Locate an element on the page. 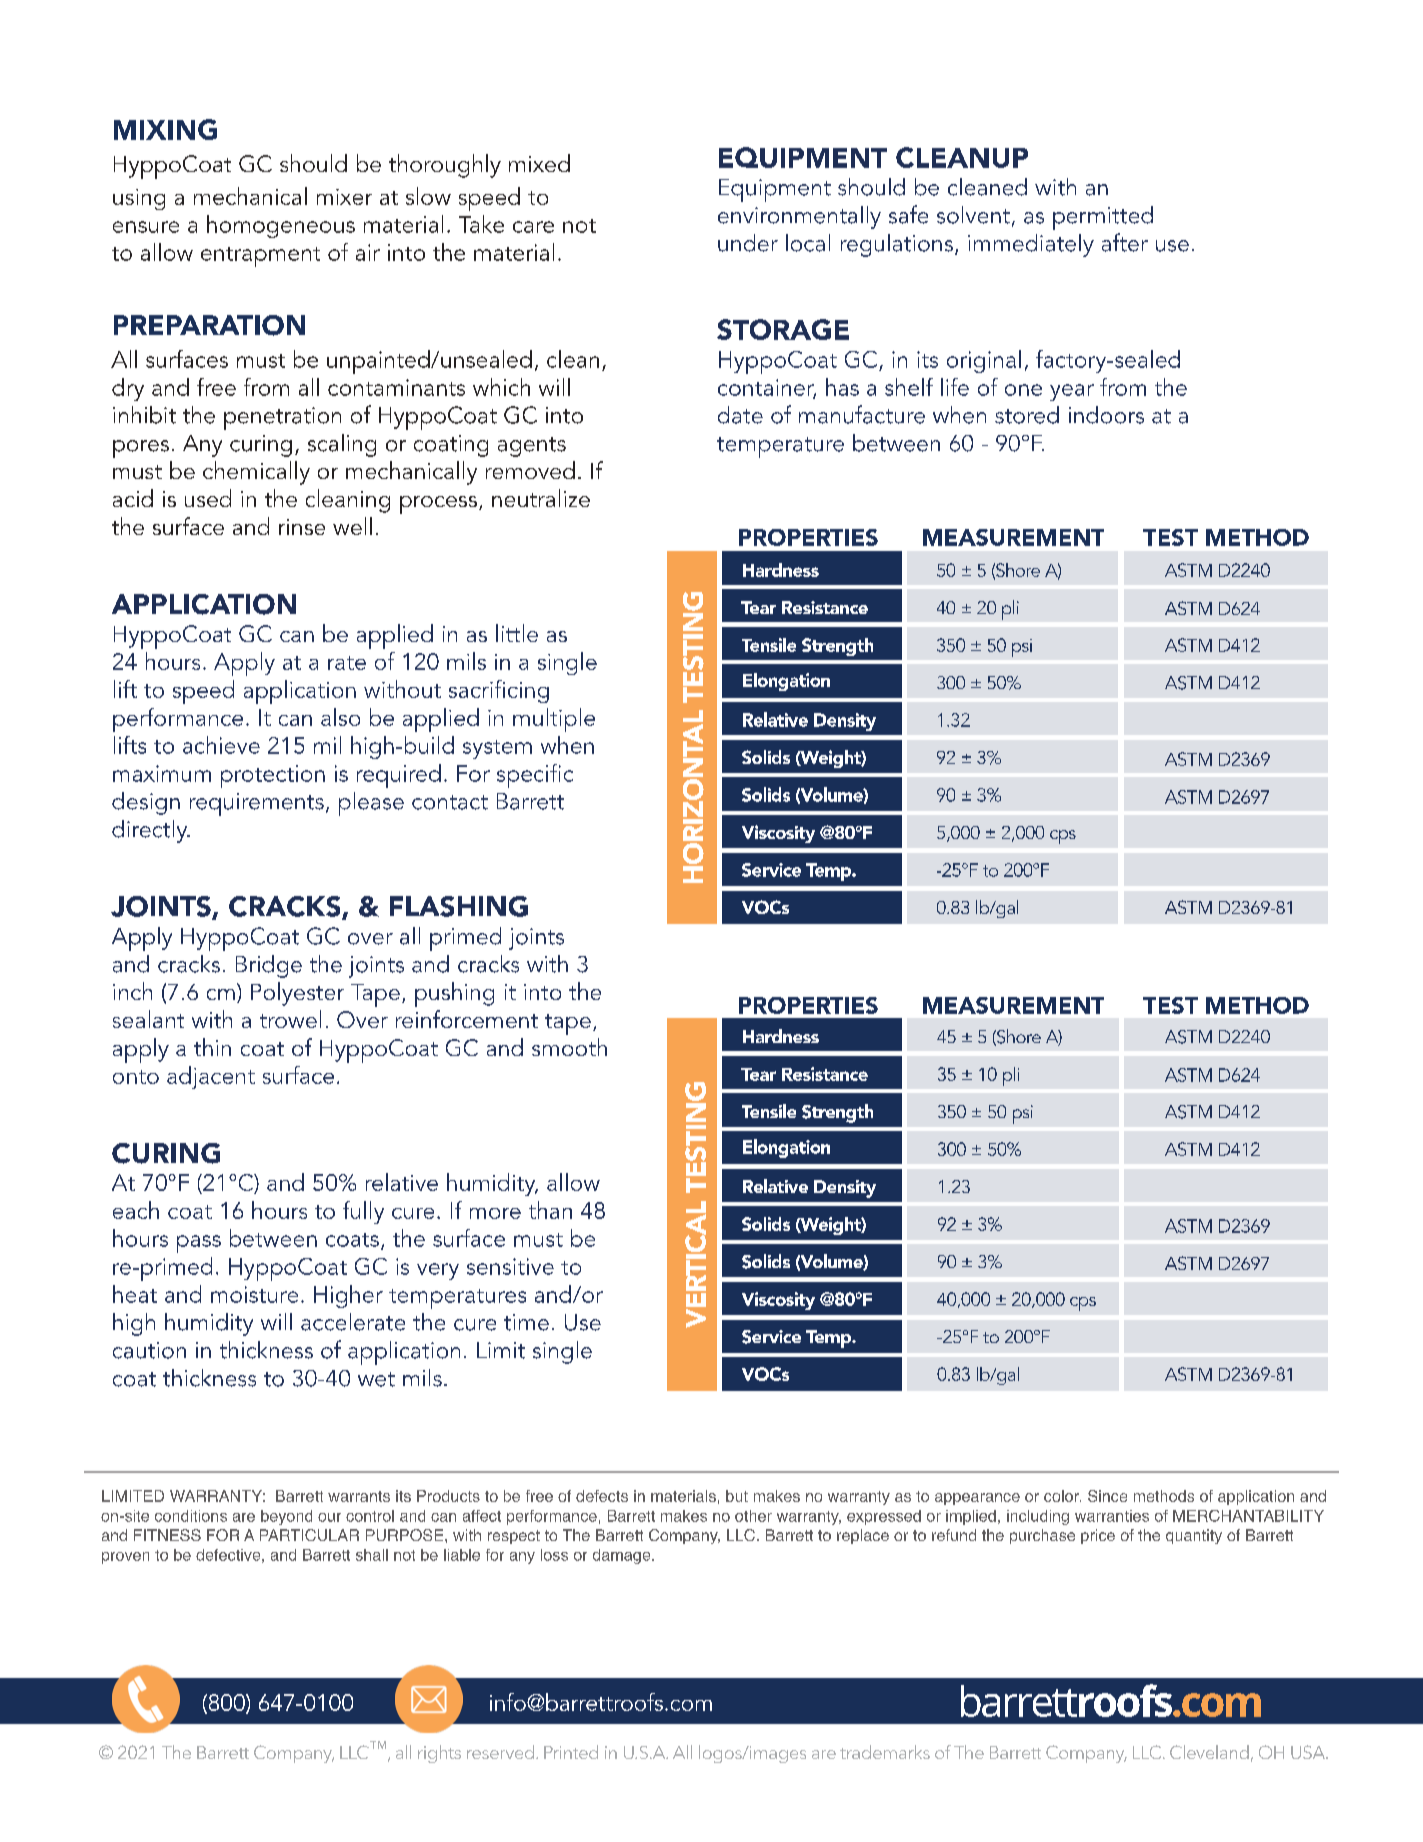 The width and height of the document is (1423, 1842). homogeneous is located at coordinates (281, 226).
